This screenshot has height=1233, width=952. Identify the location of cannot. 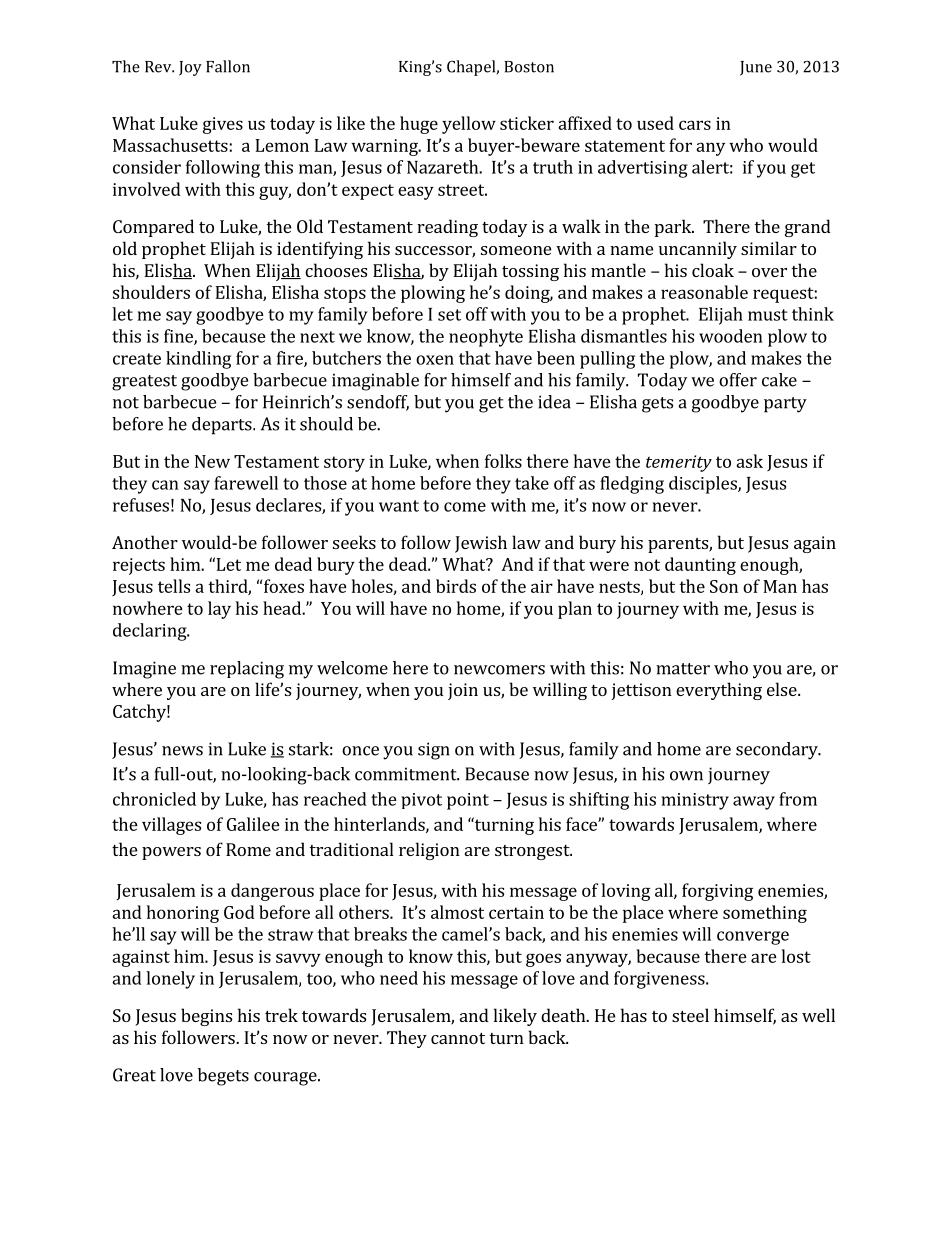
(458, 1038).
